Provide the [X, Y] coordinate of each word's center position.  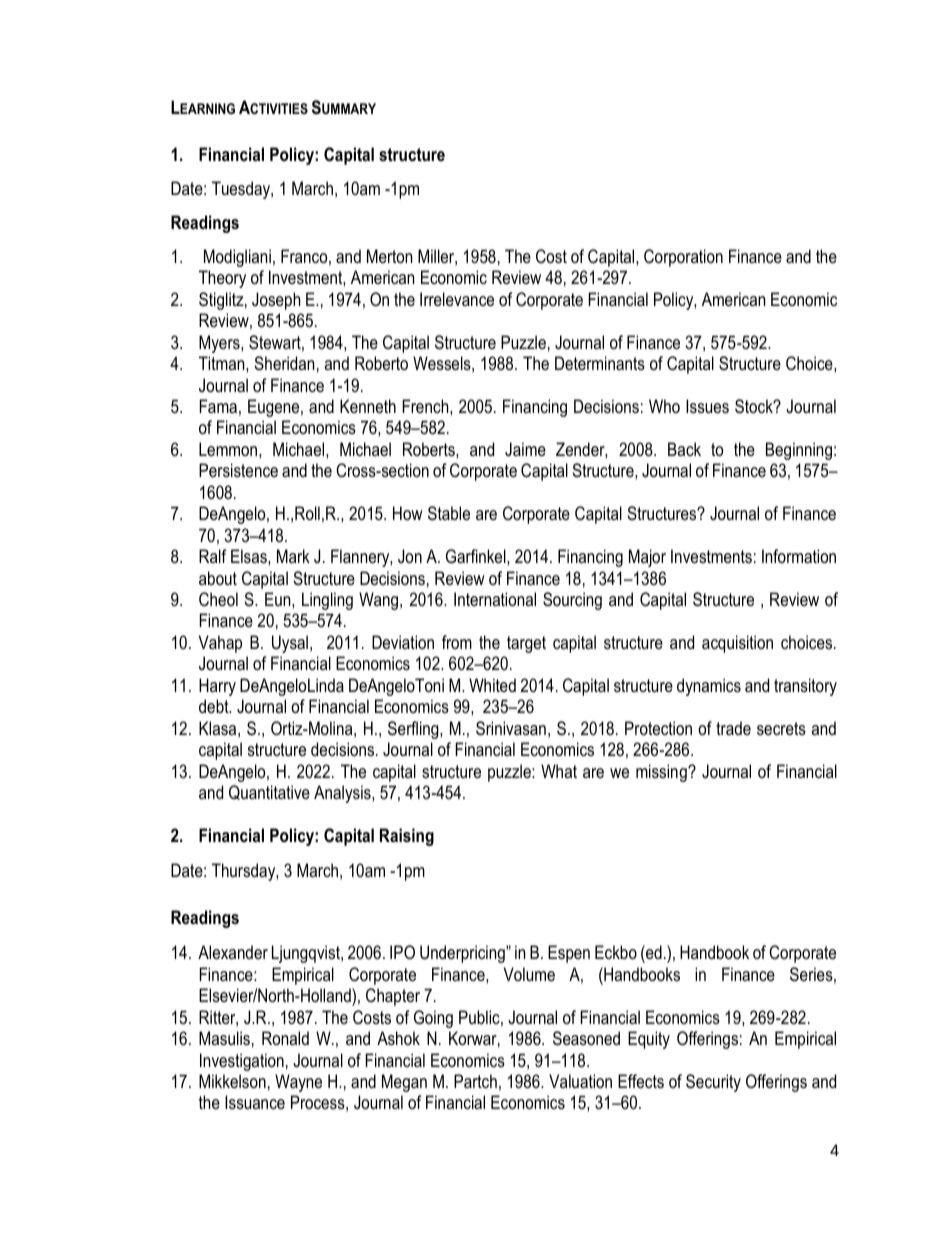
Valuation [580, 1081]
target [526, 644]
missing [662, 773]
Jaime [525, 449]
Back [684, 449]
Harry [217, 687]
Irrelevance [457, 299]
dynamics [709, 687]
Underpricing [463, 954]
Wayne [298, 1083]
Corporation [683, 258]
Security [713, 1083]
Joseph [276, 301]
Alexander [233, 952]
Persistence [238, 470]
